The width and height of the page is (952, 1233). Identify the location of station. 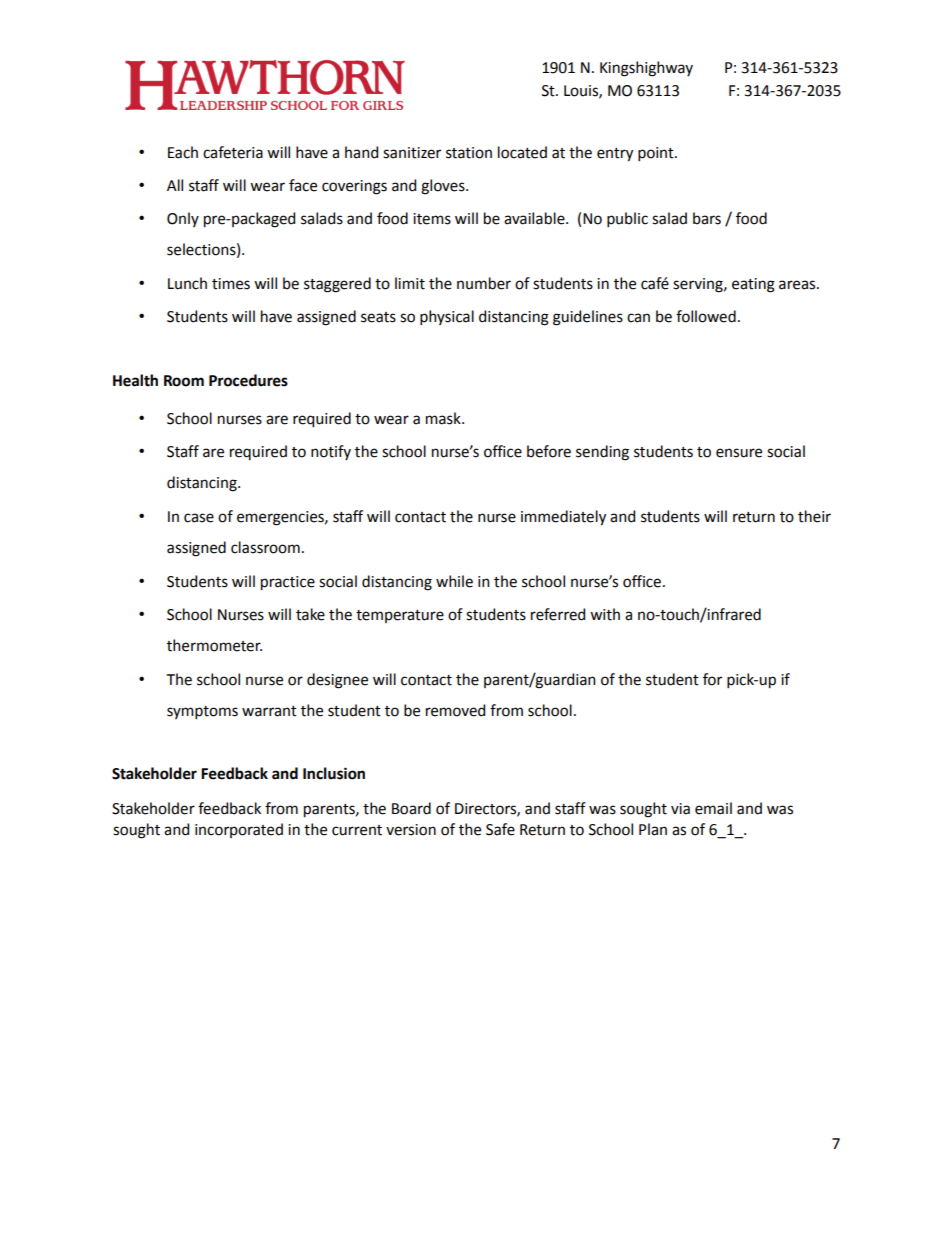
(469, 153).
